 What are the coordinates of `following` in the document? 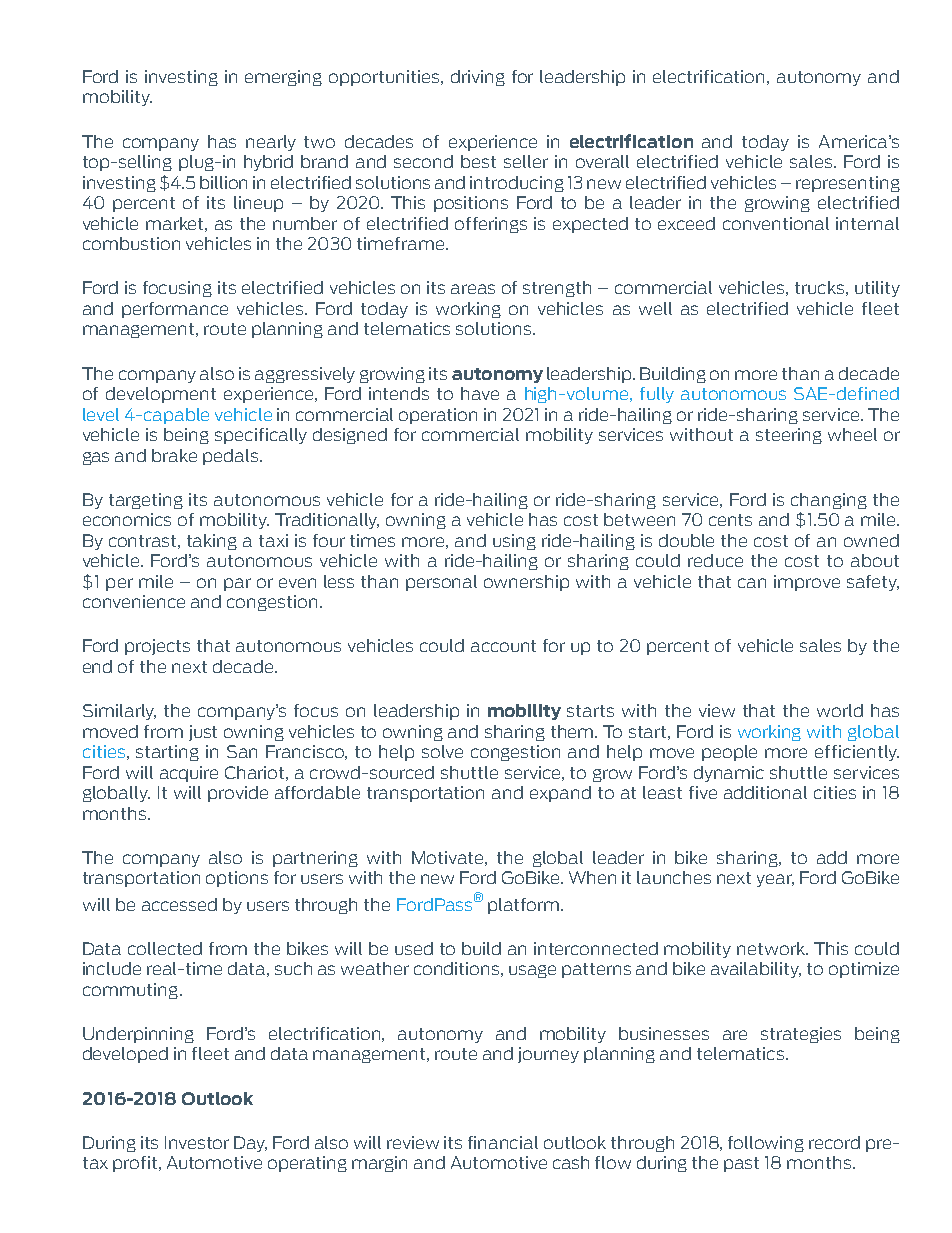 It's located at (766, 1144).
